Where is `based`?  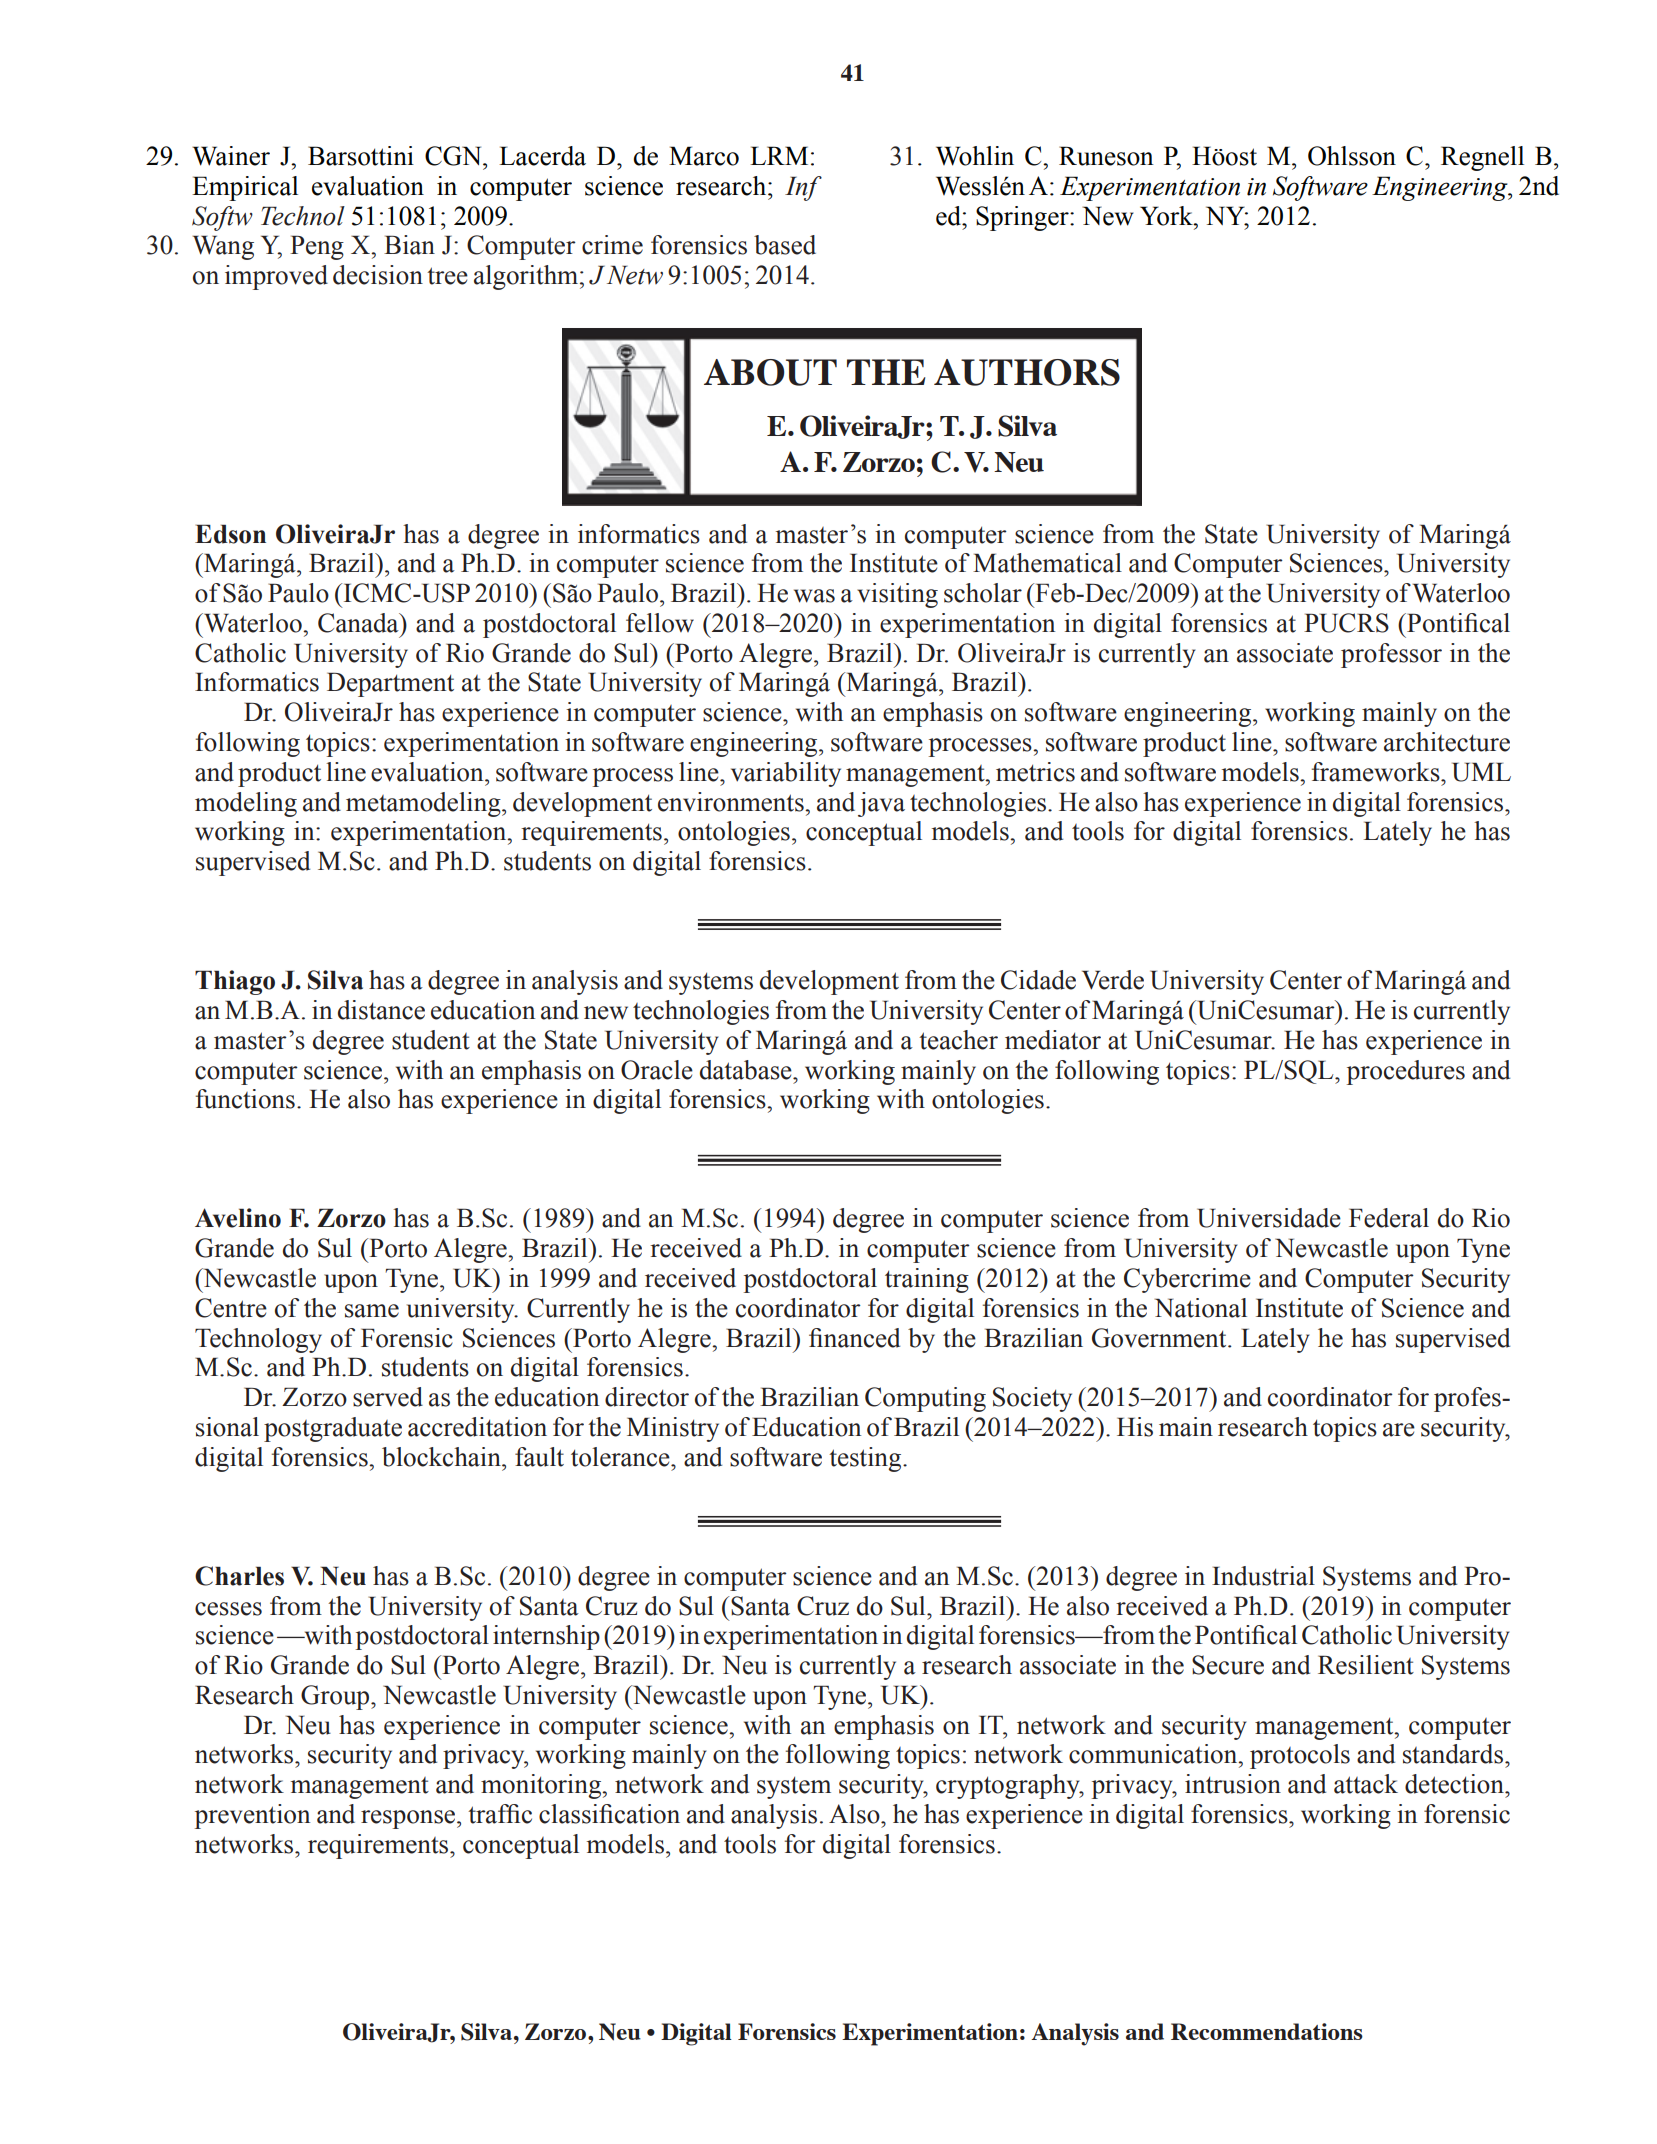 based is located at coordinates (785, 245).
